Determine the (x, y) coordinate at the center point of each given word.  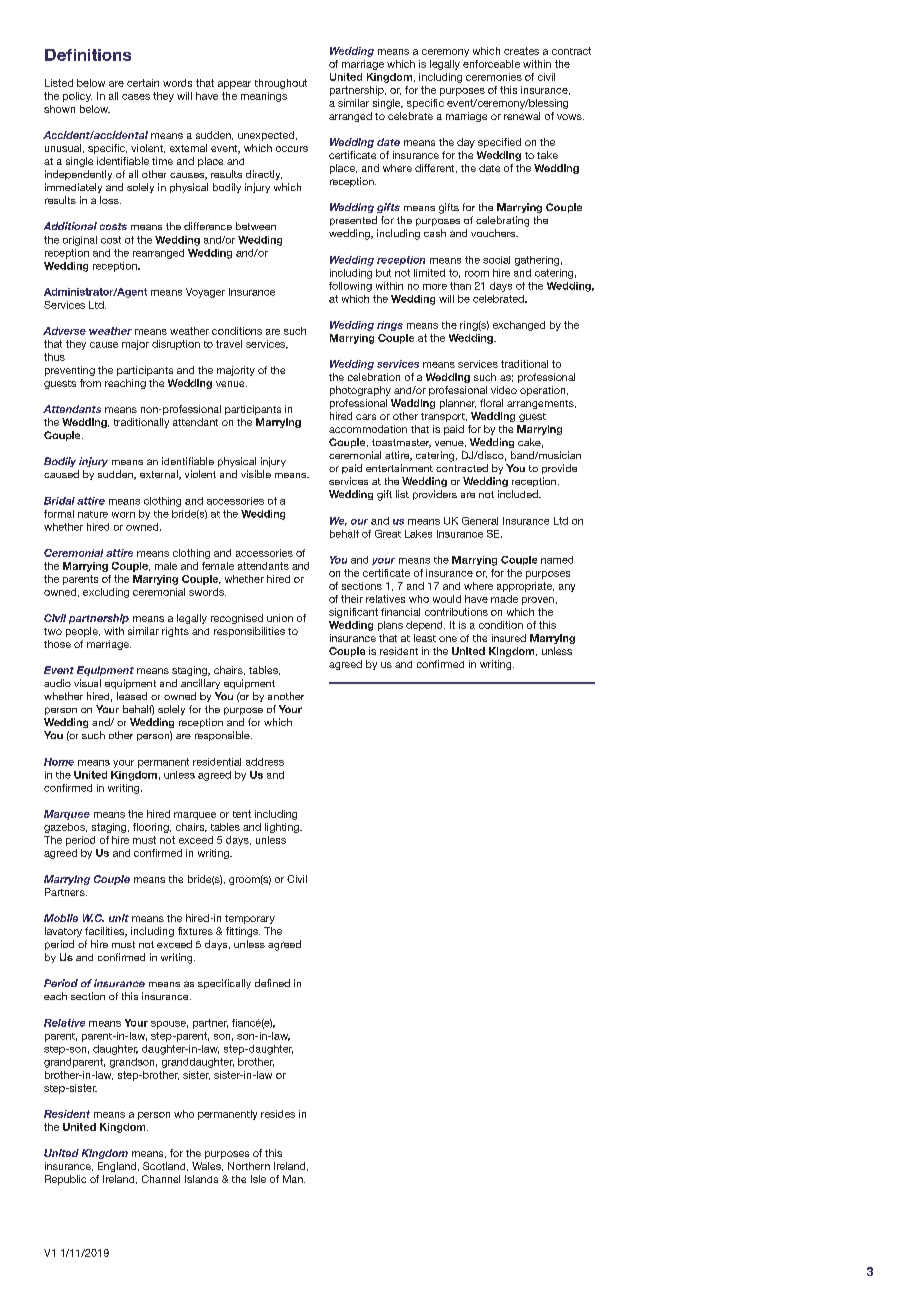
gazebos (65, 828)
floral (491, 403)
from (90, 383)
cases (136, 97)
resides (278, 1114)
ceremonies (494, 77)
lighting (283, 828)
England (118, 1167)
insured (509, 638)
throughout (281, 84)
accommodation (368, 429)
